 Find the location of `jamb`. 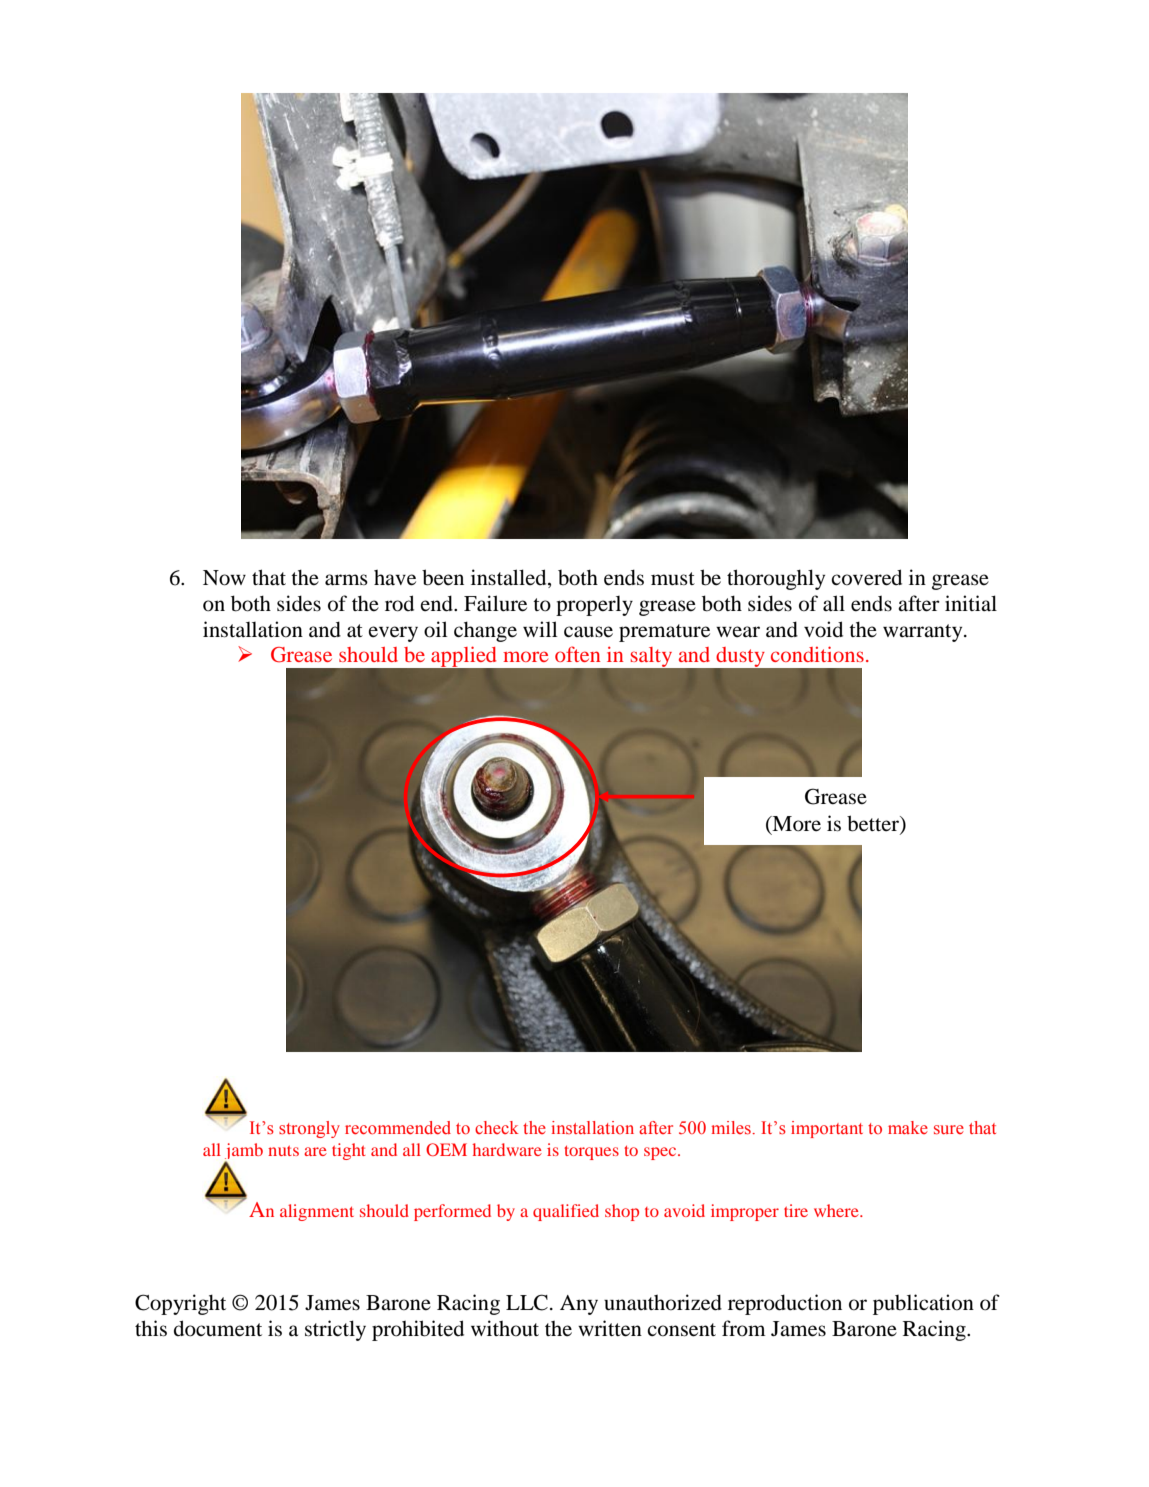

jamb is located at coordinates (244, 1152).
